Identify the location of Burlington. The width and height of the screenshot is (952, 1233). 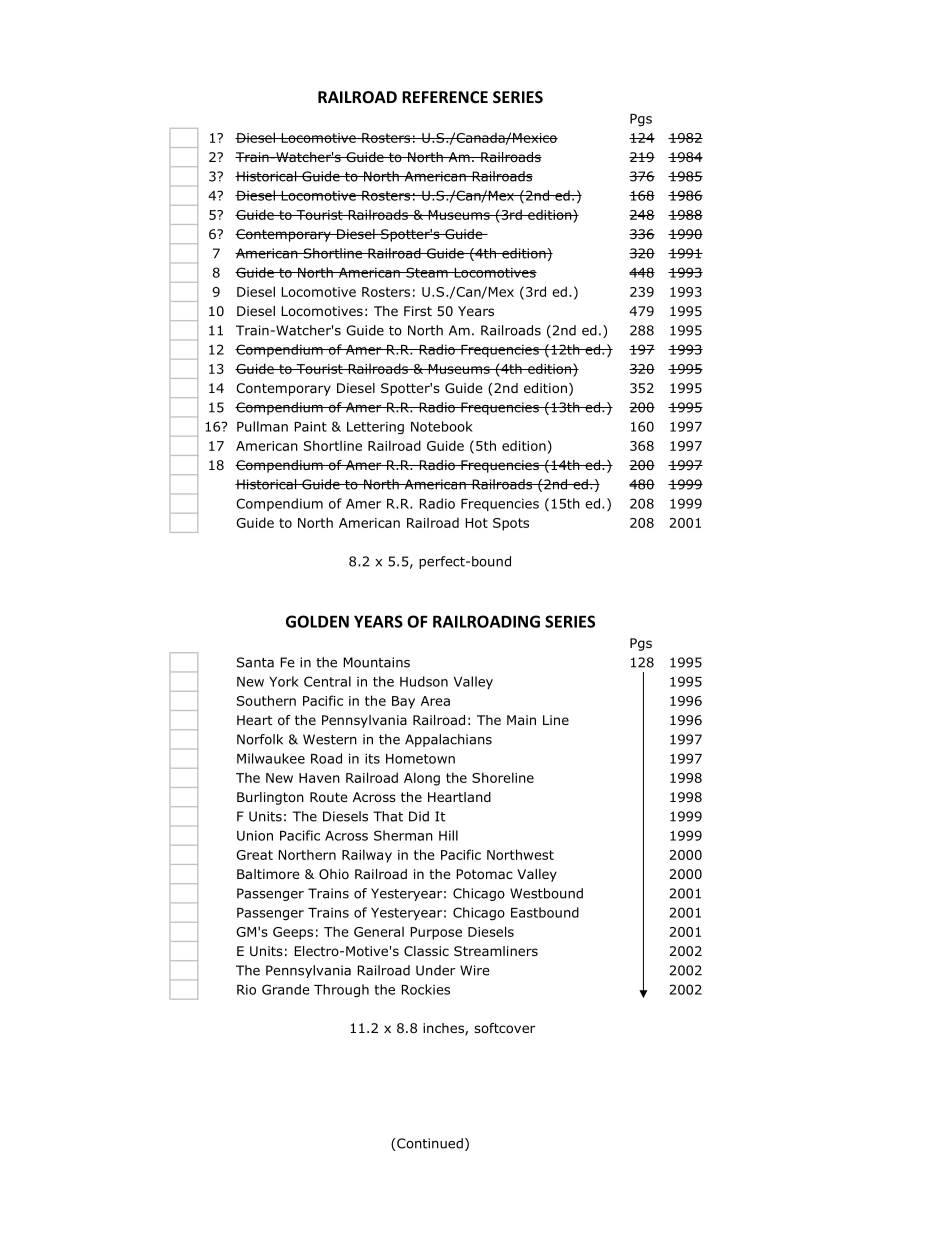
(270, 798).
